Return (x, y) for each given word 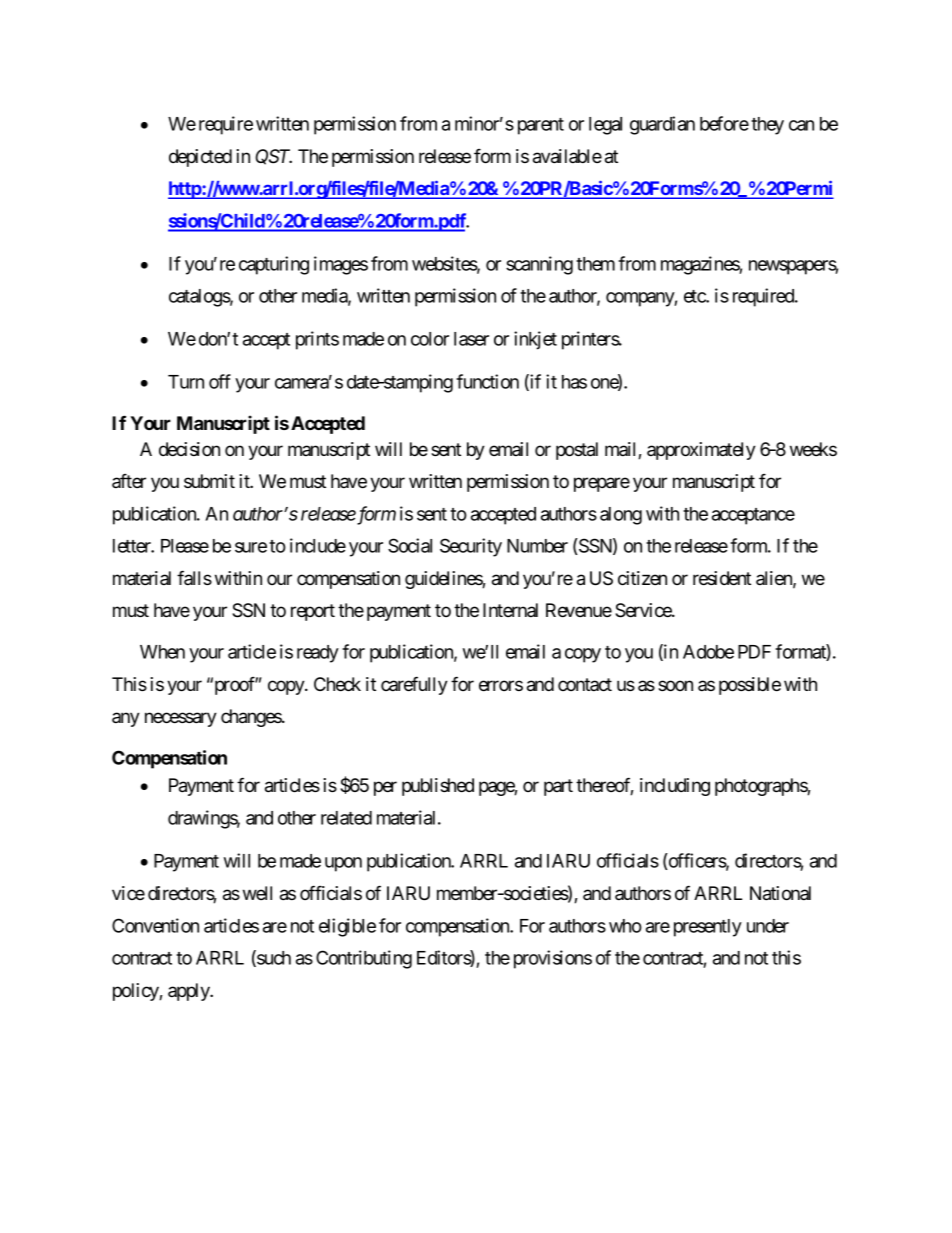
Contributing (364, 959)
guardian (662, 125)
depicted (200, 158)
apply (189, 992)
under (768, 926)
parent (541, 126)
